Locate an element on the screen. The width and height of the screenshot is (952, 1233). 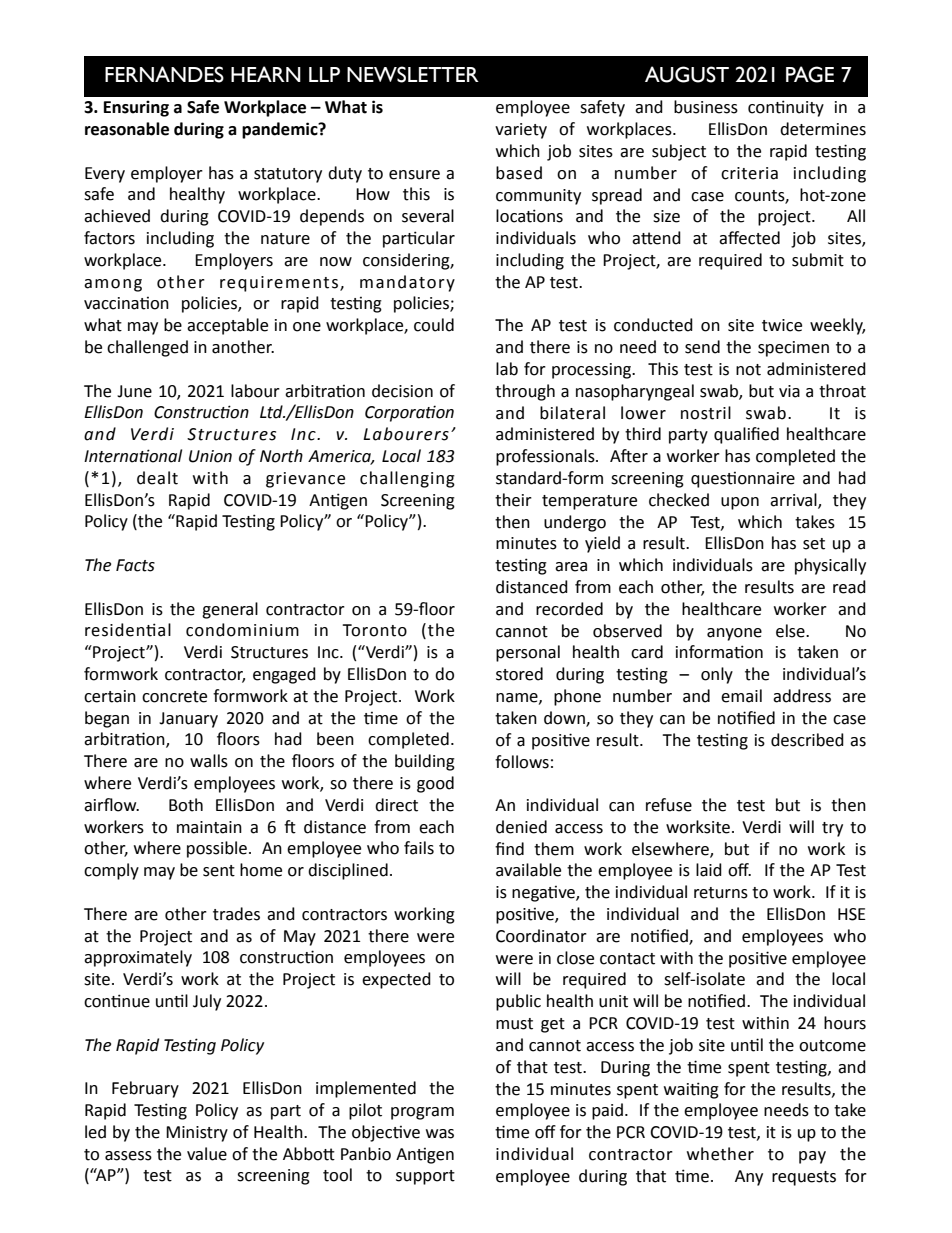
FERNANDES is located at coordinates (164, 74).
